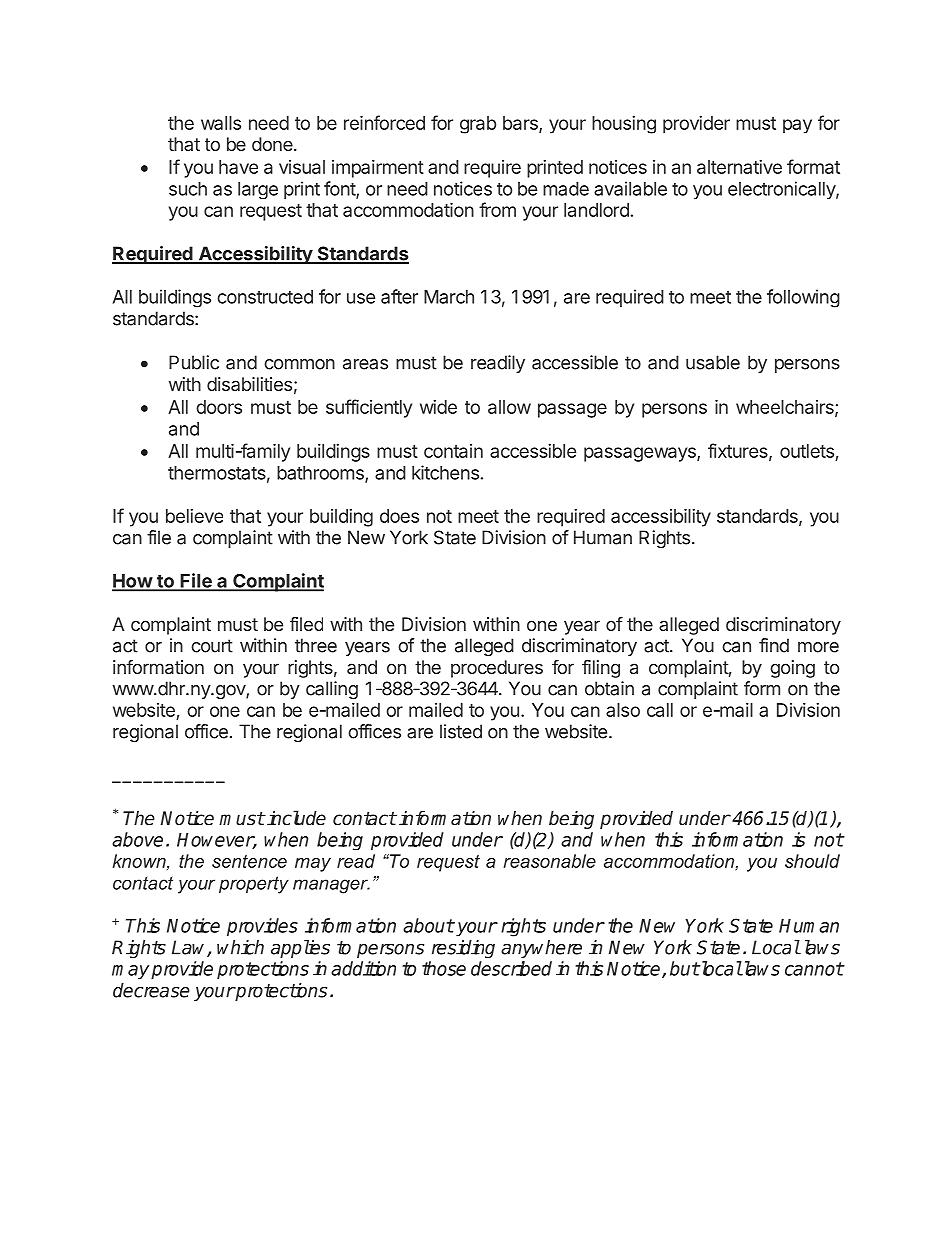 This screenshot has width=952, height=1233. What do you see at coordinates (463, 949) in the screenshot?
I see `residing` at bounding box center [463, 949].
